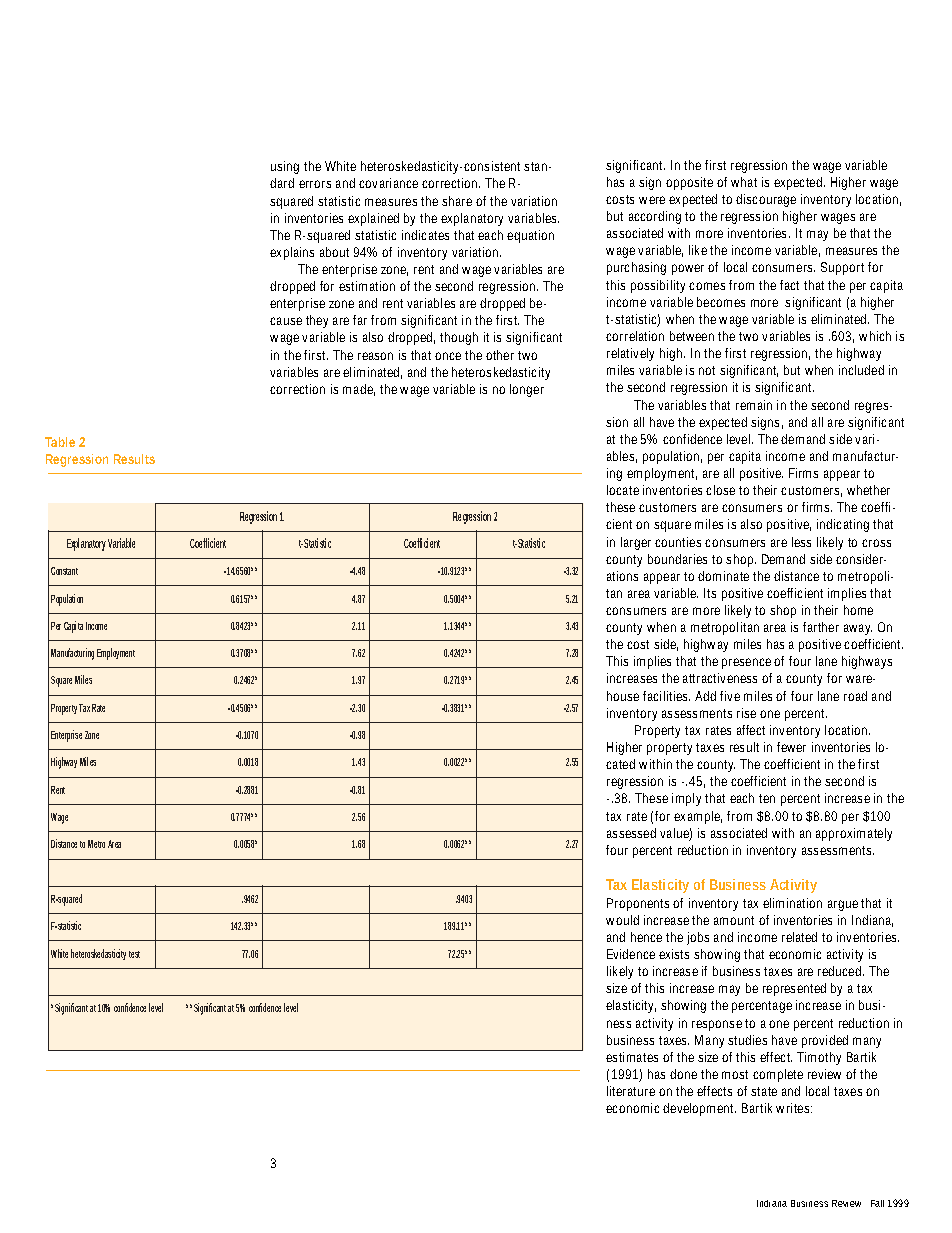 The image size is (952, 1233). Describe the element at coordinates (689, 183) in the document. I see `opposite` at that location.
